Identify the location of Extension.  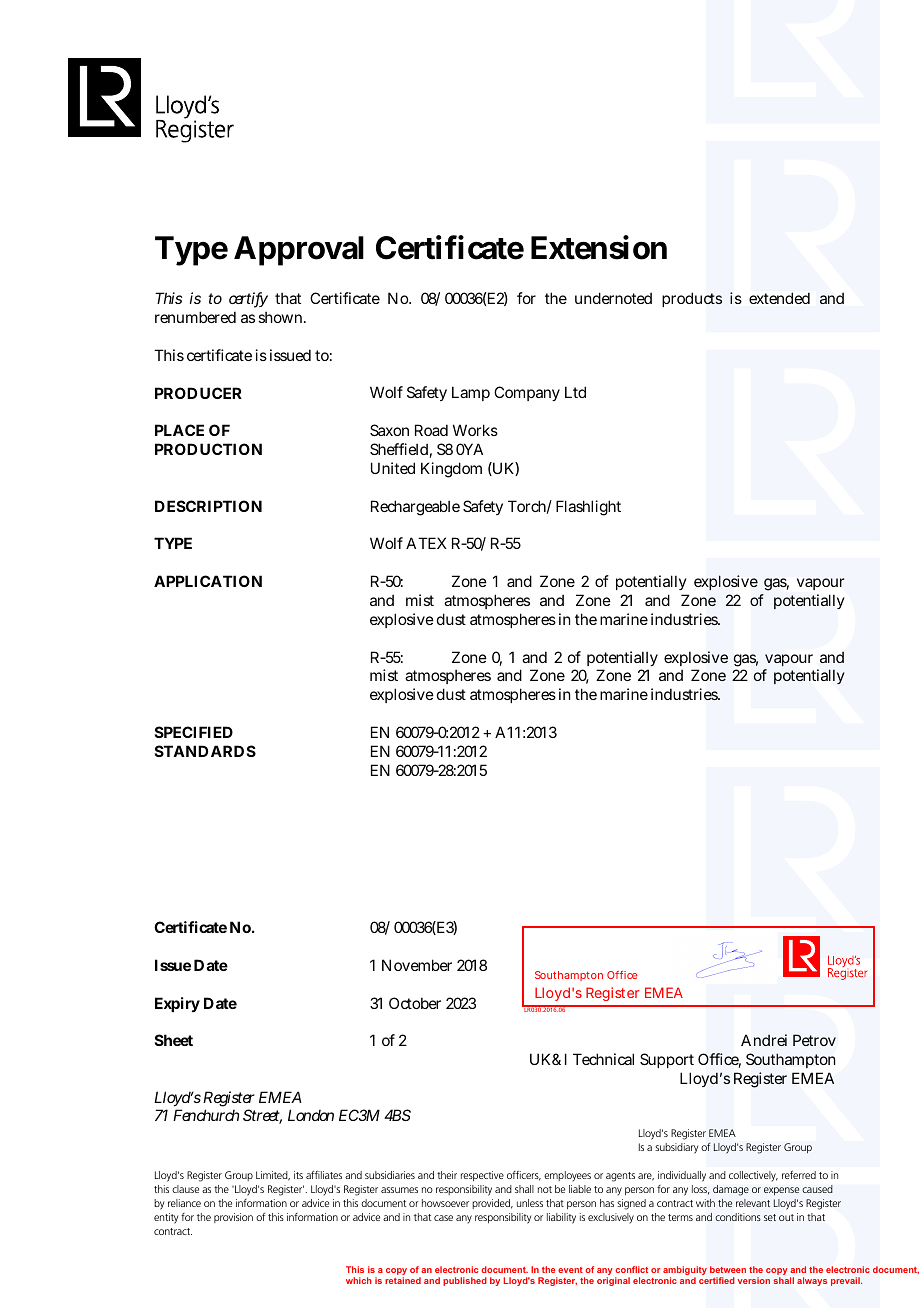
(599, 247).
